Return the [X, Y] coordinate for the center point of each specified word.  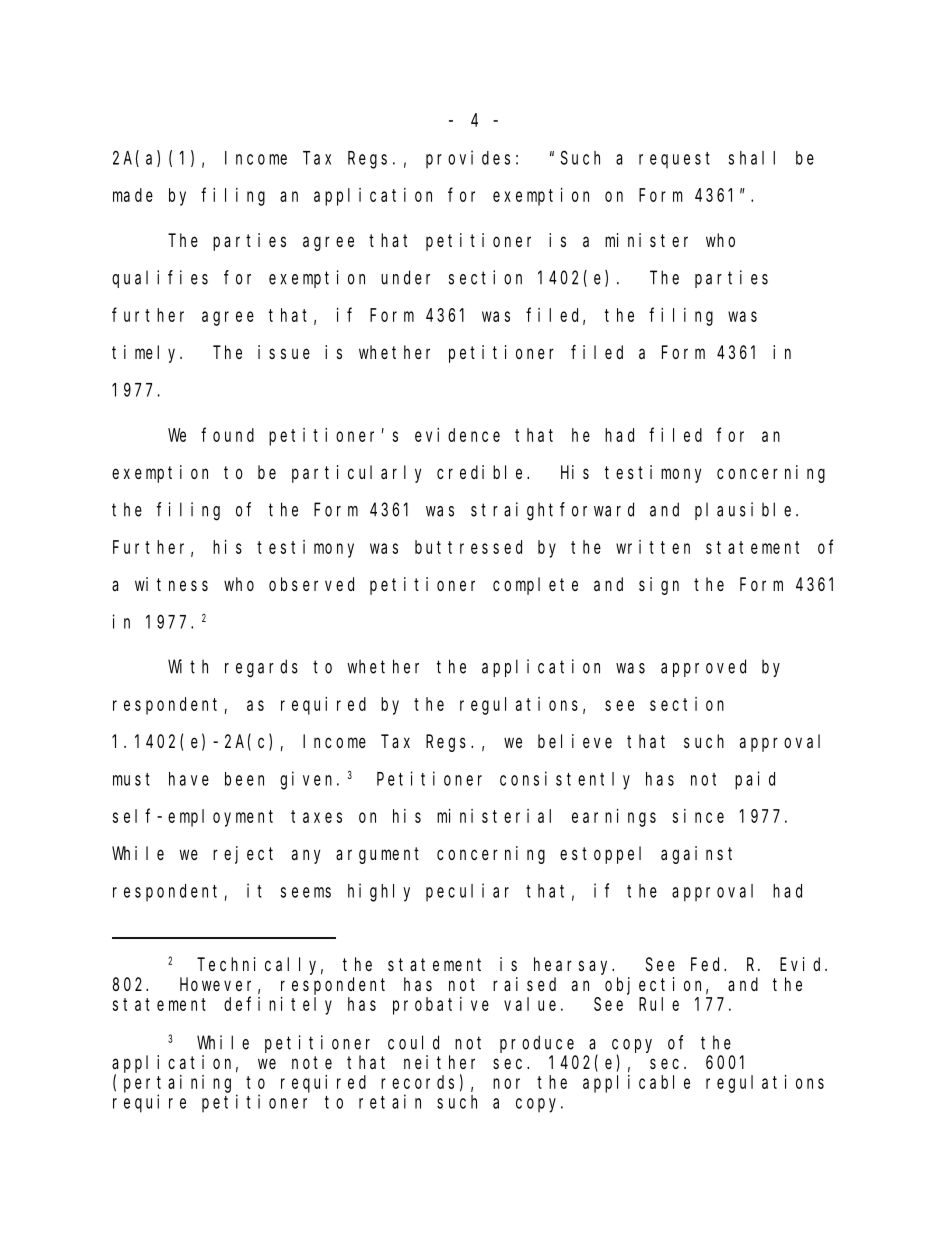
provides [468, 159]
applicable [636, 1084]
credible [482, 472]
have [189, 779]
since [698, 816]
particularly [356, 474]
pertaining [177, 1084]
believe [575, 741]
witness [171, 584]
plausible [743, 511]
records [417, 1082]
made [133, 195]
